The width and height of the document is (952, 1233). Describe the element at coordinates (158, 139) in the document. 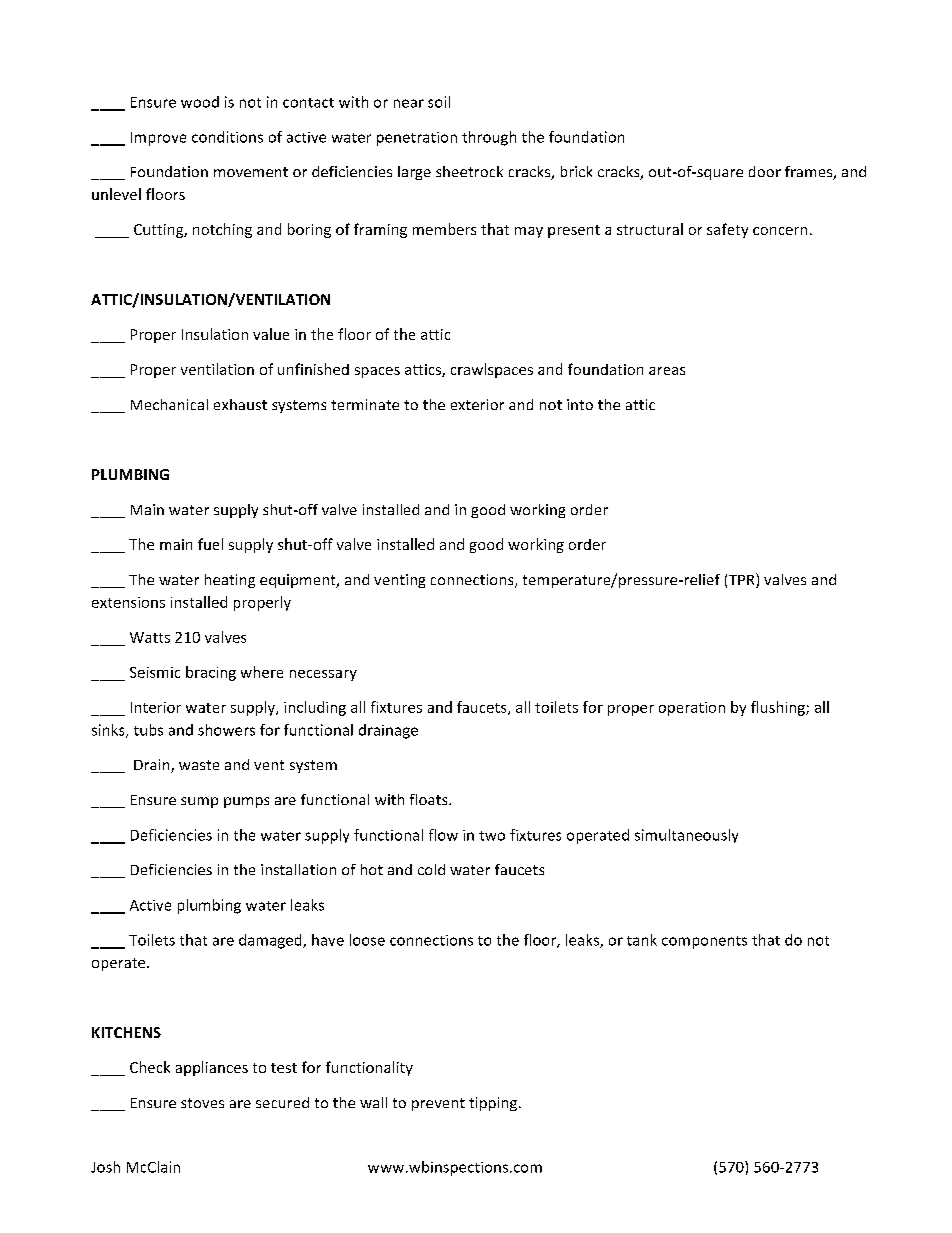

I see `Improve` at that location.
